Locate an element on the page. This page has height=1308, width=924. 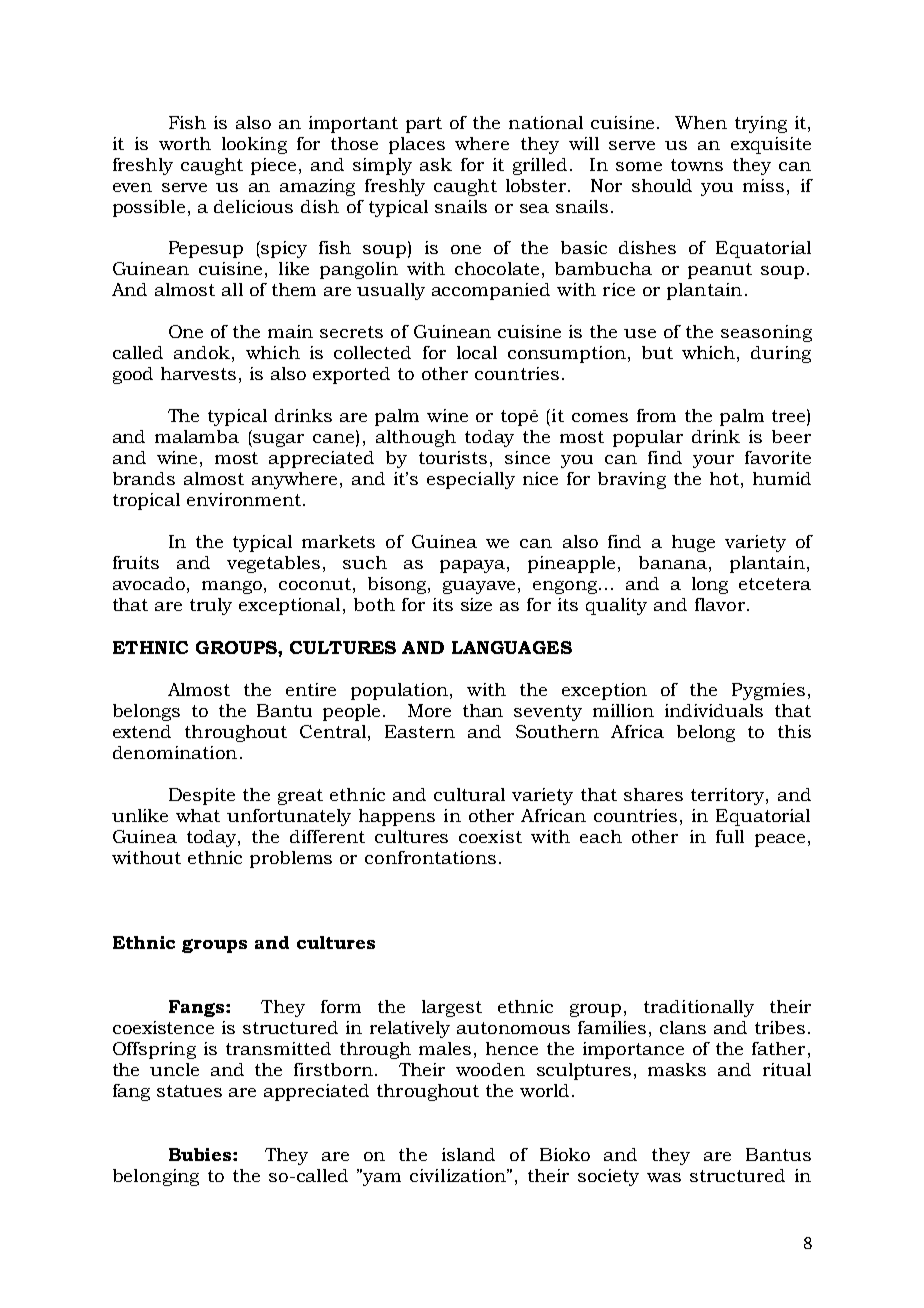
denomination is located at coordinates (175, 752).
